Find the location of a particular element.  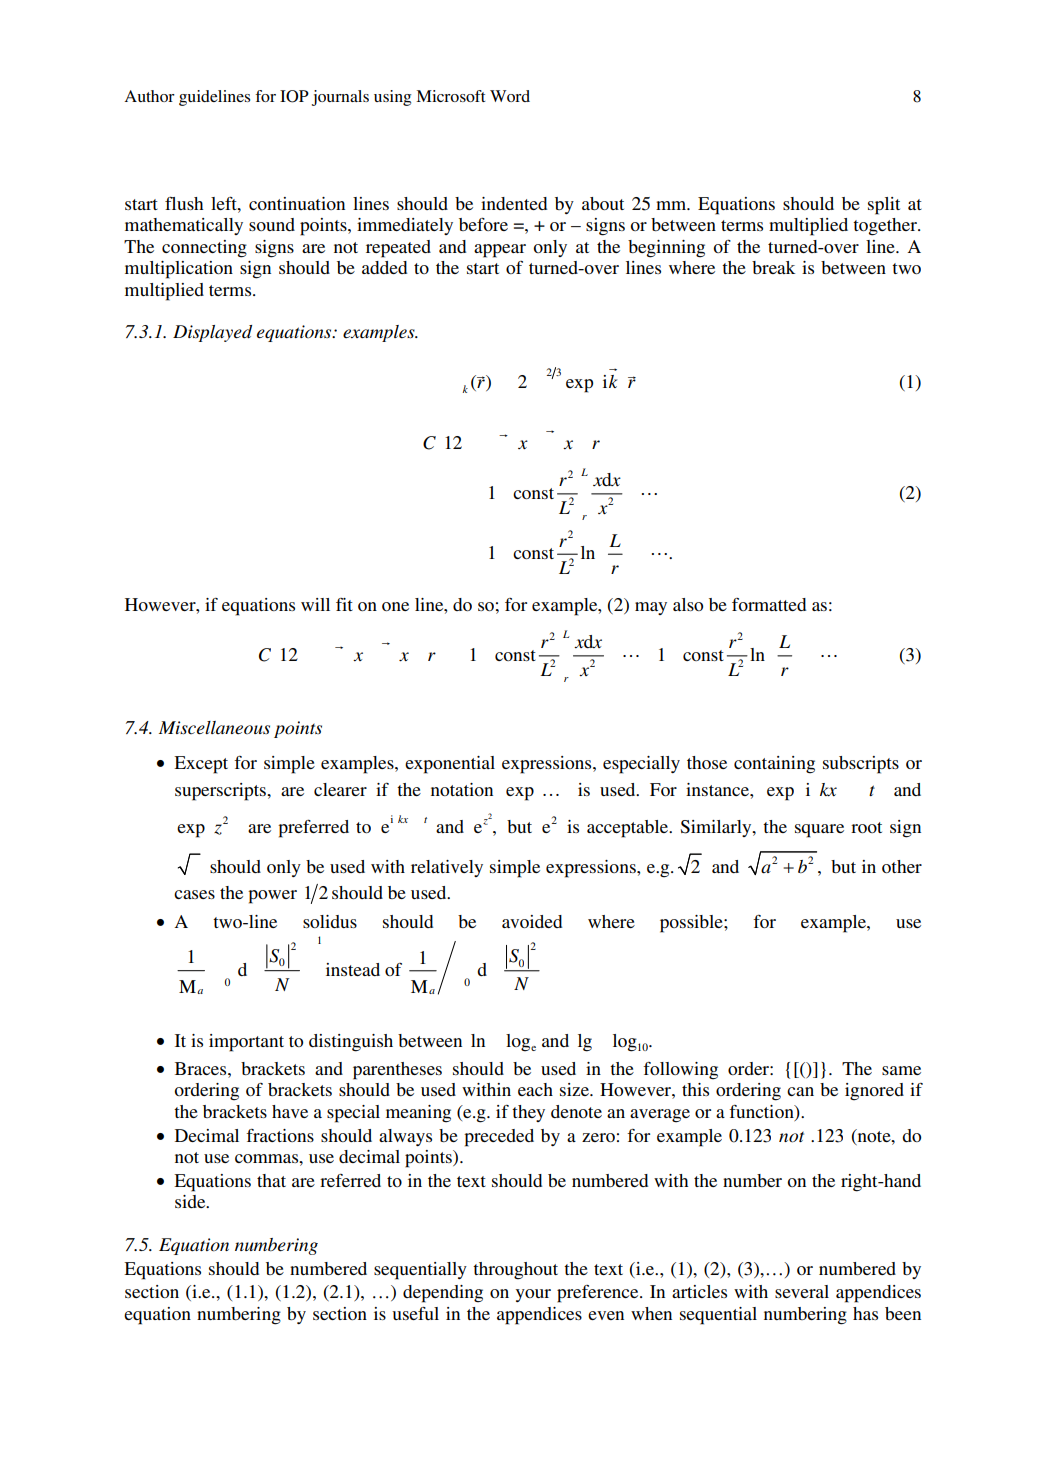

containing is located at coordinates (774, 765).
